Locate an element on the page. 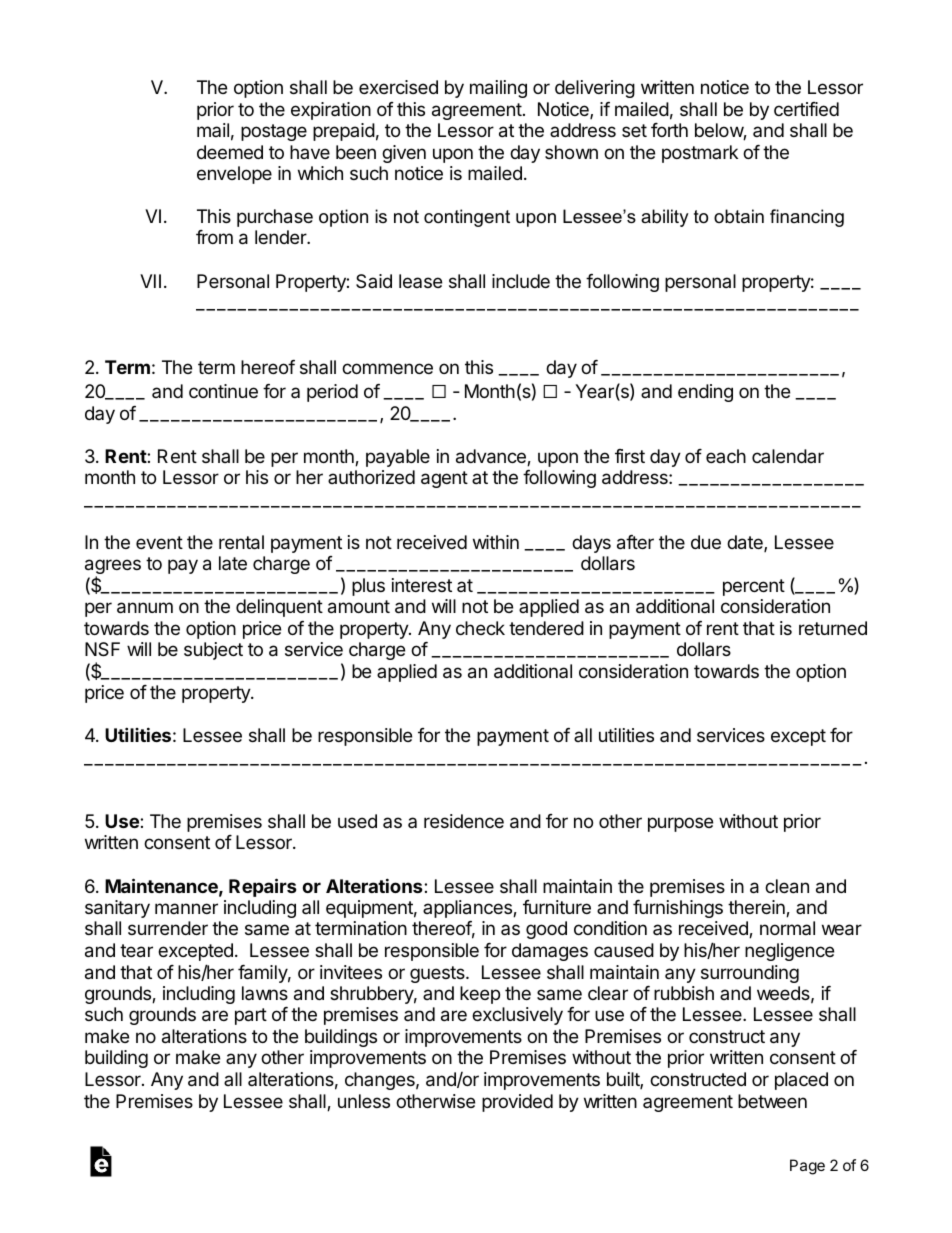 The image size is (952, 1233). each is located at coordinates (726, 456).
